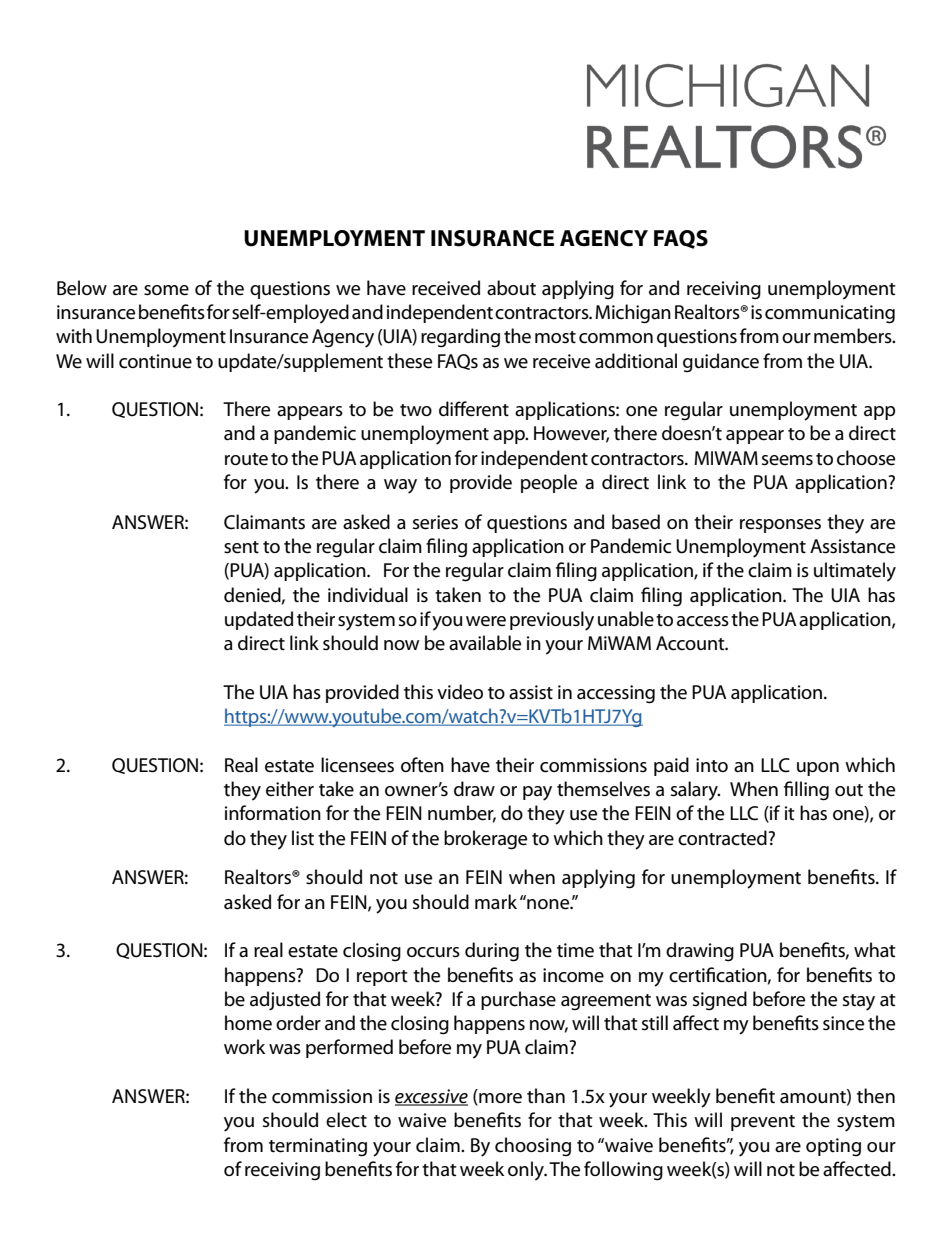  What do you see at coordinates (290, 789) in the page?
I see `either` at bounding box center [290, 789].
